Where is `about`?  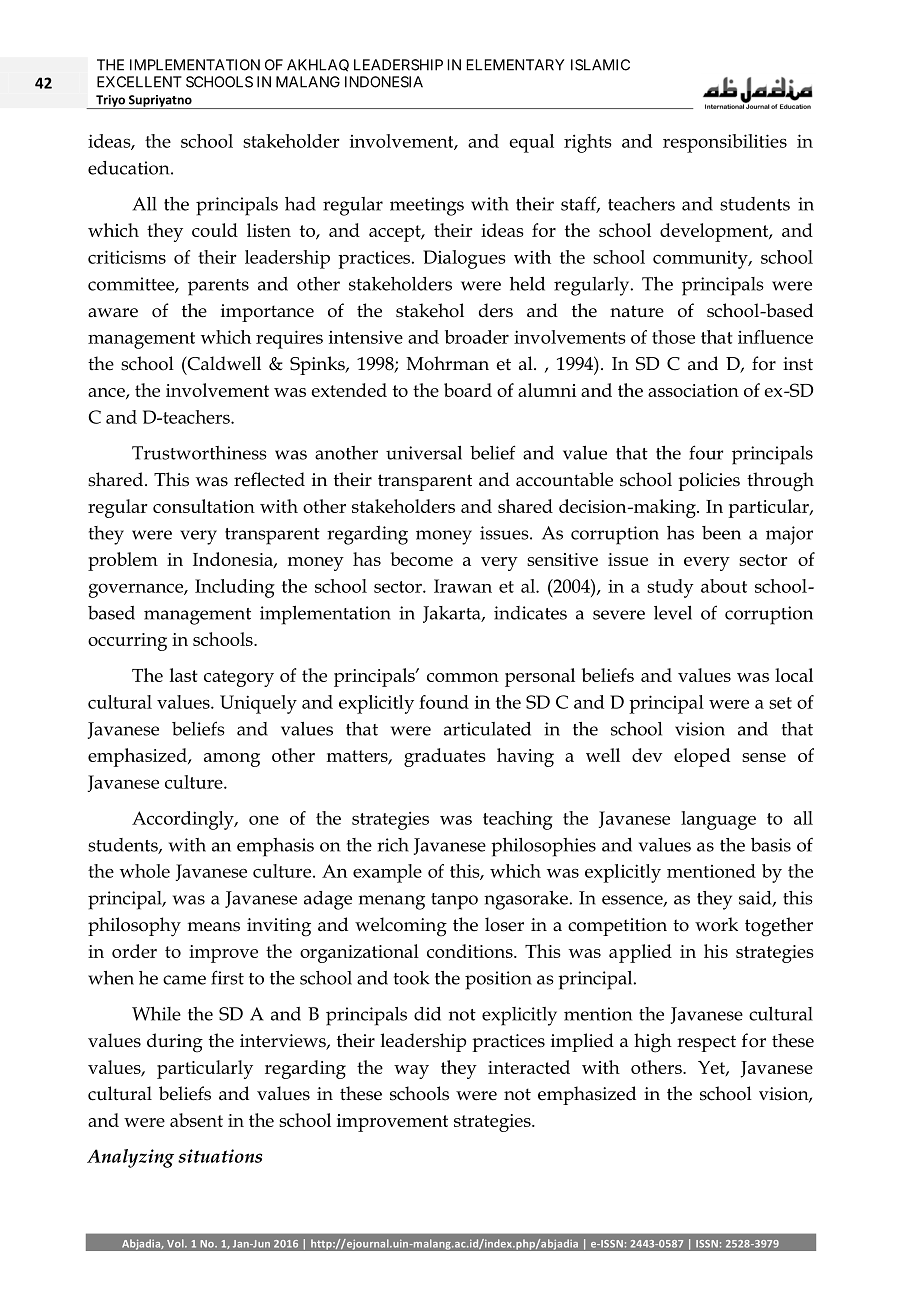 about is located at coordinates (724, 586).
